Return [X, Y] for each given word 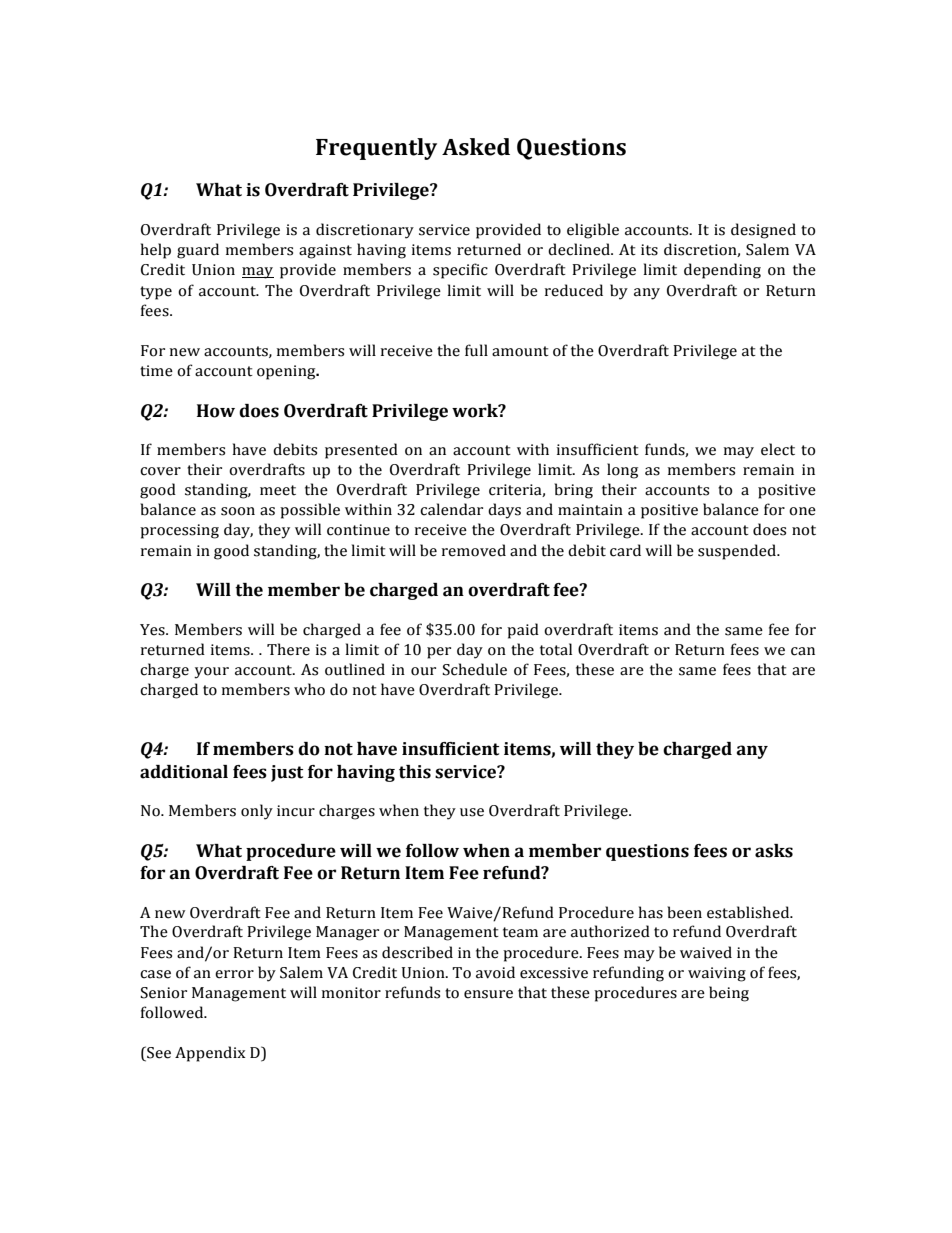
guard [198, 251]
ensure [488, 994]
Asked [476, 147]
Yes [153, 630]
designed [763, 231]
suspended [738, 552]
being [729, 994]
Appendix [210, 1054]
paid [523, 631]
